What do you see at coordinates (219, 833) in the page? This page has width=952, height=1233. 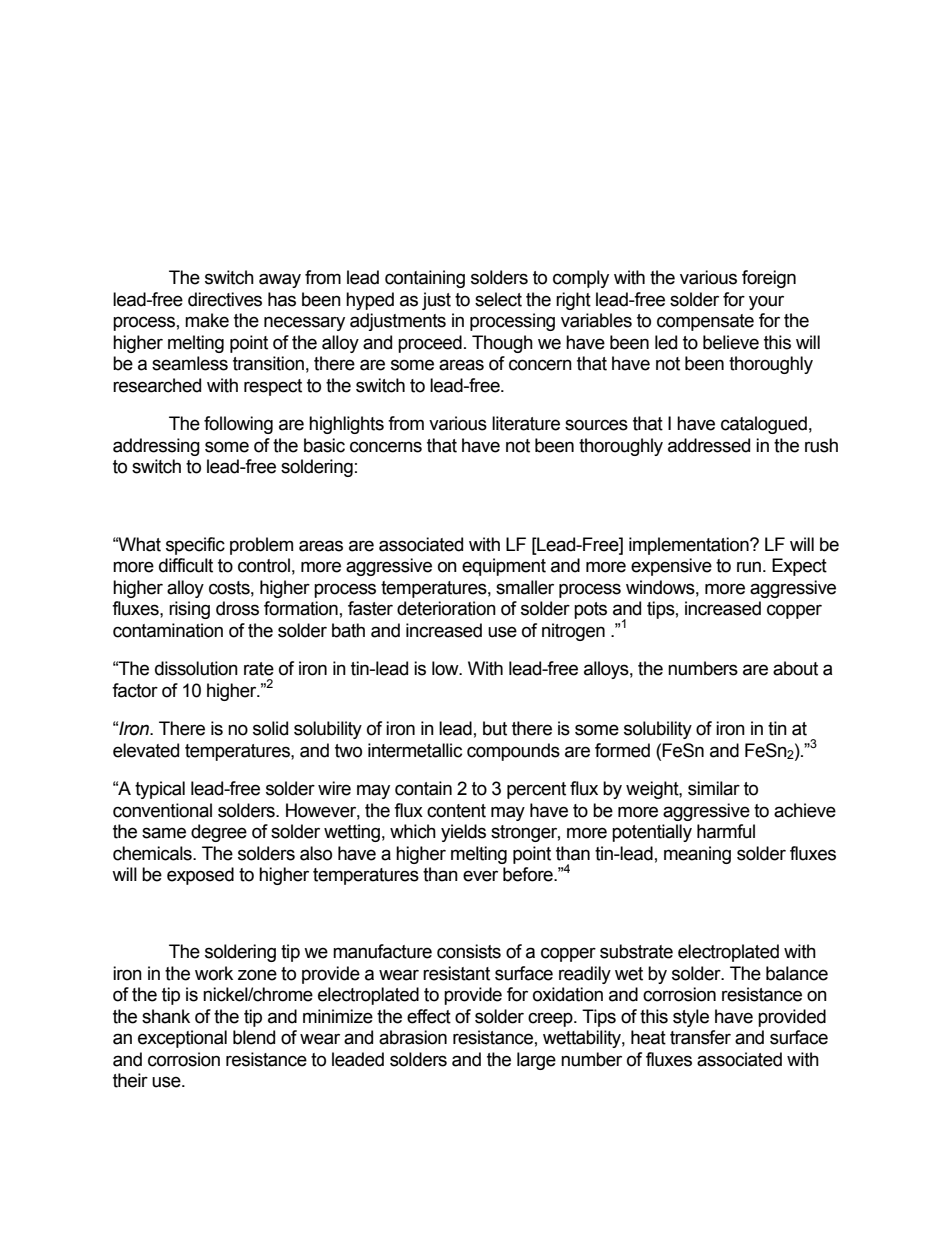 I see `degree` at bounding box center [219, 833].
